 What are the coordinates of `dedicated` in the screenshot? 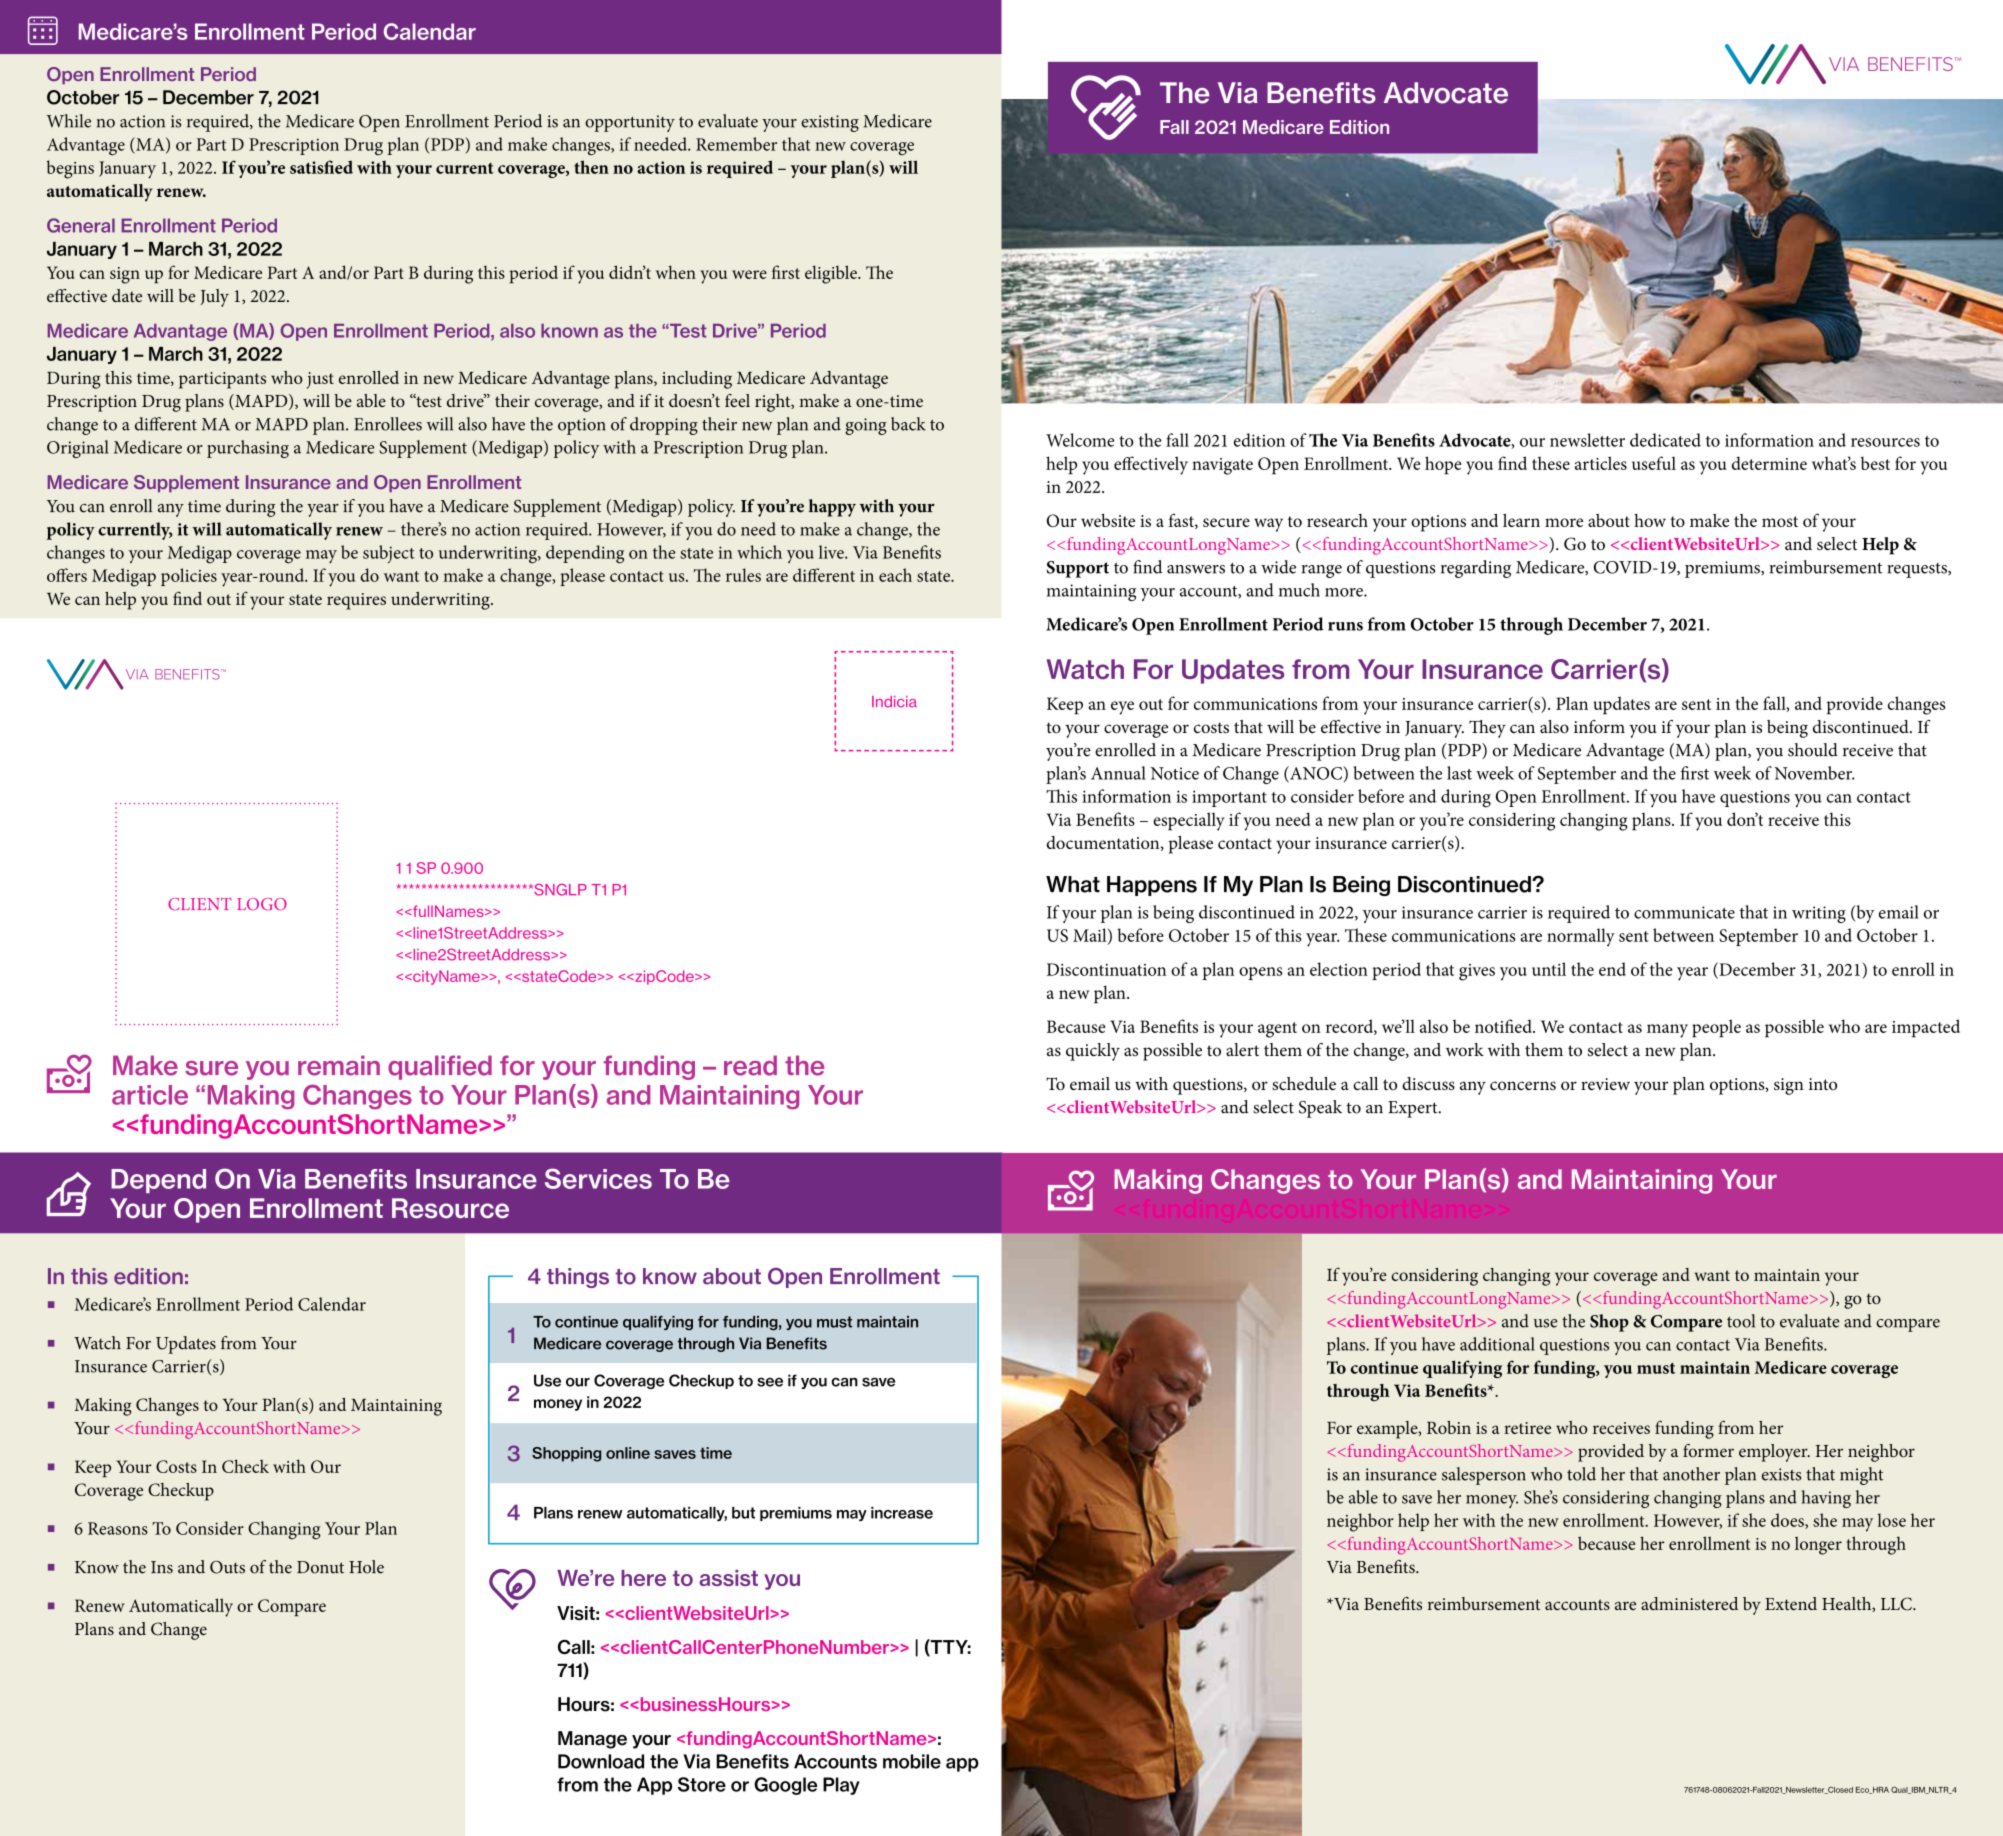 It's located at (1665, 440).
